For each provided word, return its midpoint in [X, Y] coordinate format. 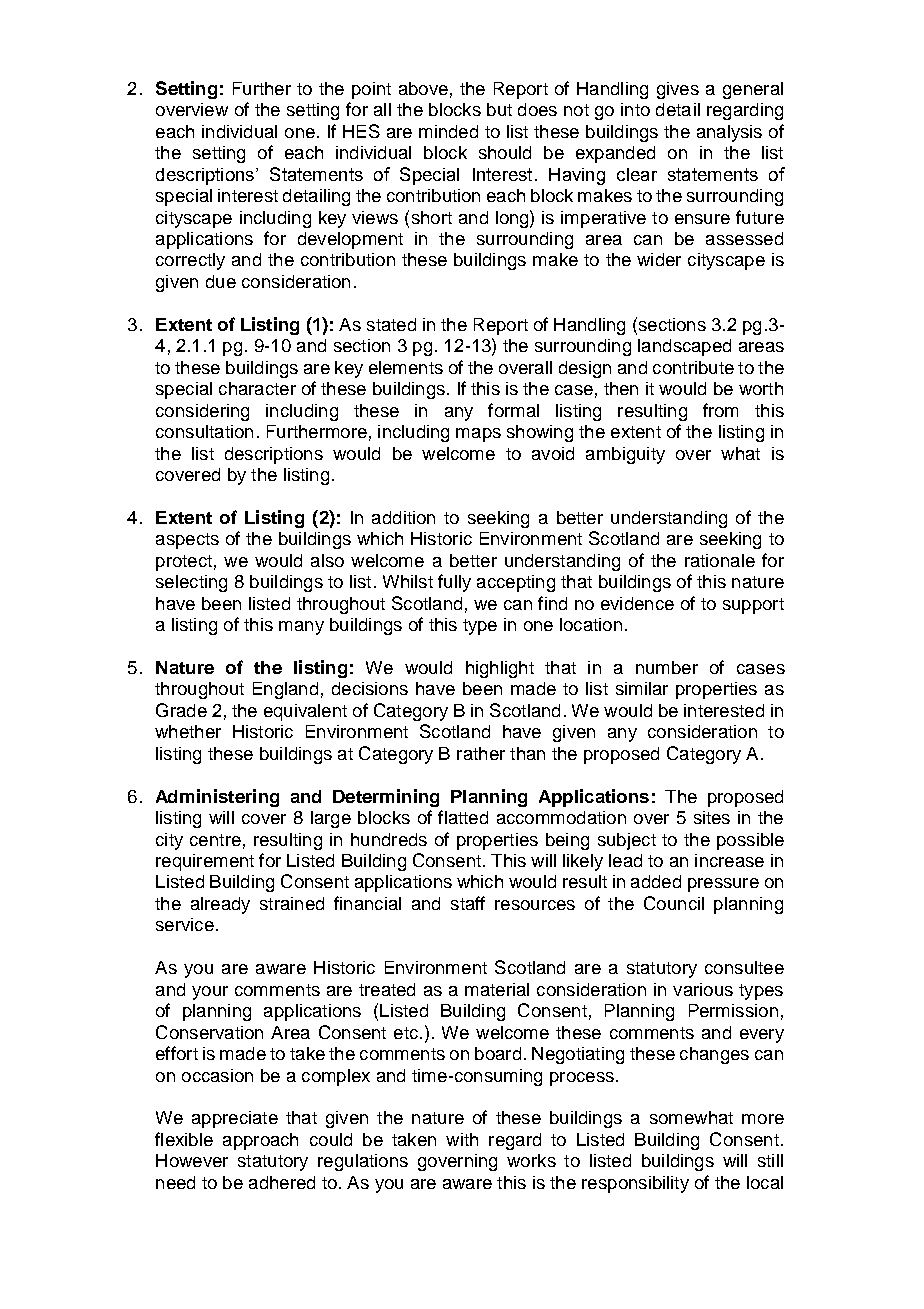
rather [481, 753]
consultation [204, 431]
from [720, 410]
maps [478, 435]
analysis [729, 133]
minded [448, 131]
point [371, 90]
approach [260, 1141]
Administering [217, 798]
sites [712, 817]
